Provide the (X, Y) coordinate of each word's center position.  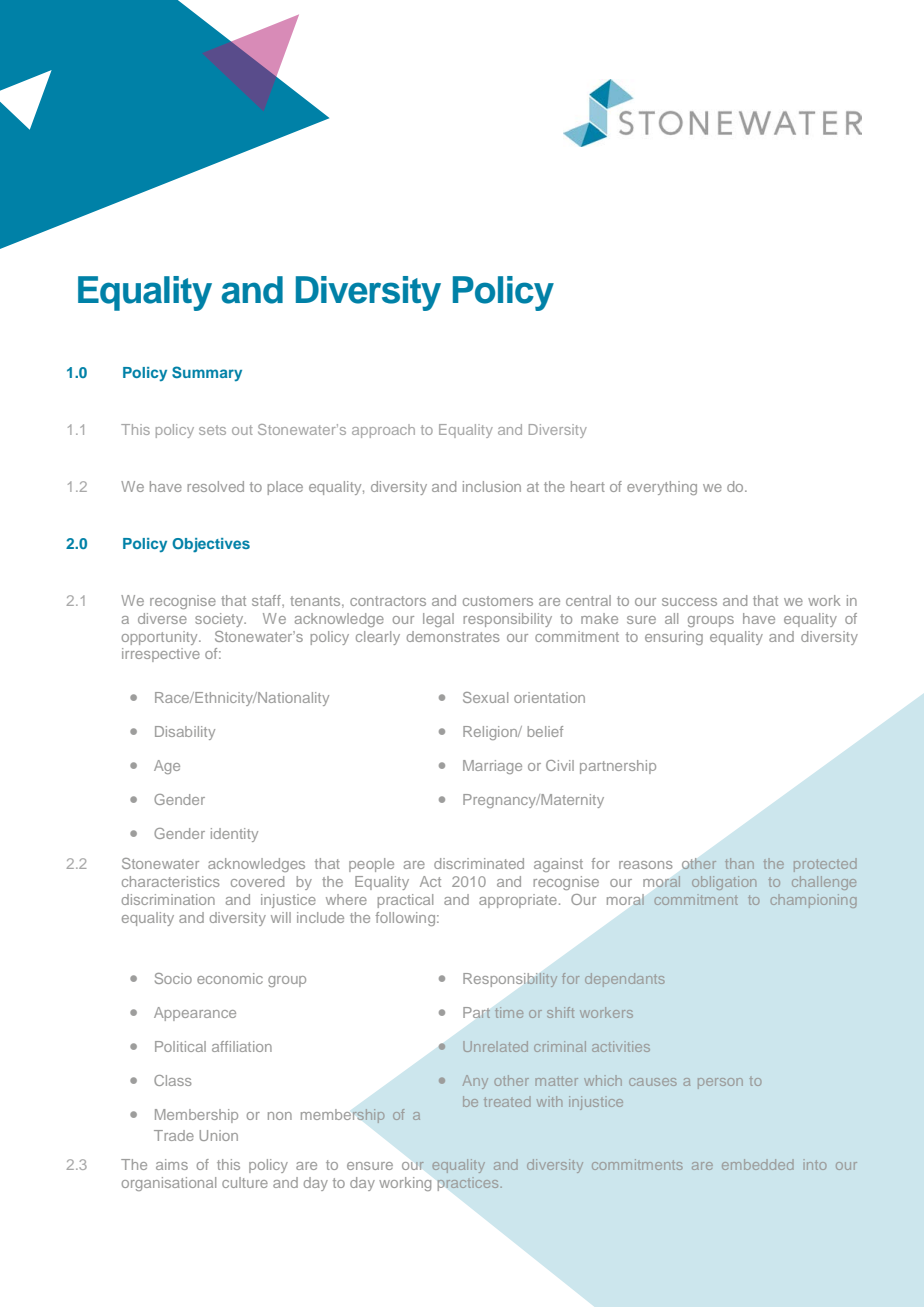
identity (234, 835)
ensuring (674, 638)
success (689, 602)
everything (662, 488)
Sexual (485, 697)
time (509, 1012)
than (739, 863)
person (720, 1083)
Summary (207, 373)
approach (383, 431)
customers (498, 601)
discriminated (479, 863)
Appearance (195, 1014)
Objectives (211, 545)
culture (245, 1182)
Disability (185, 733)
